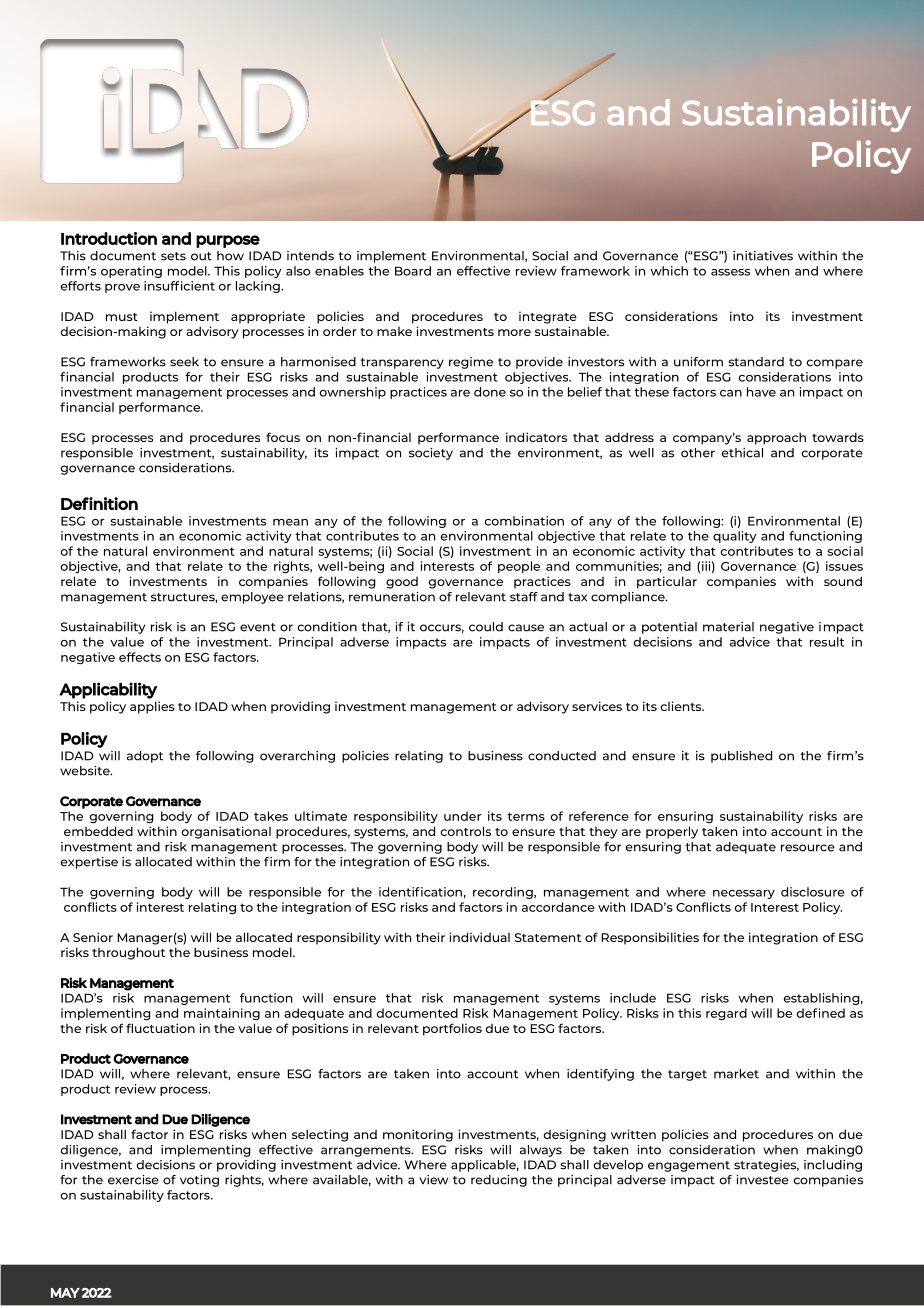  Describe the element at coordinates (128, 953) in the screenshot. I see `throughout` at that location.
